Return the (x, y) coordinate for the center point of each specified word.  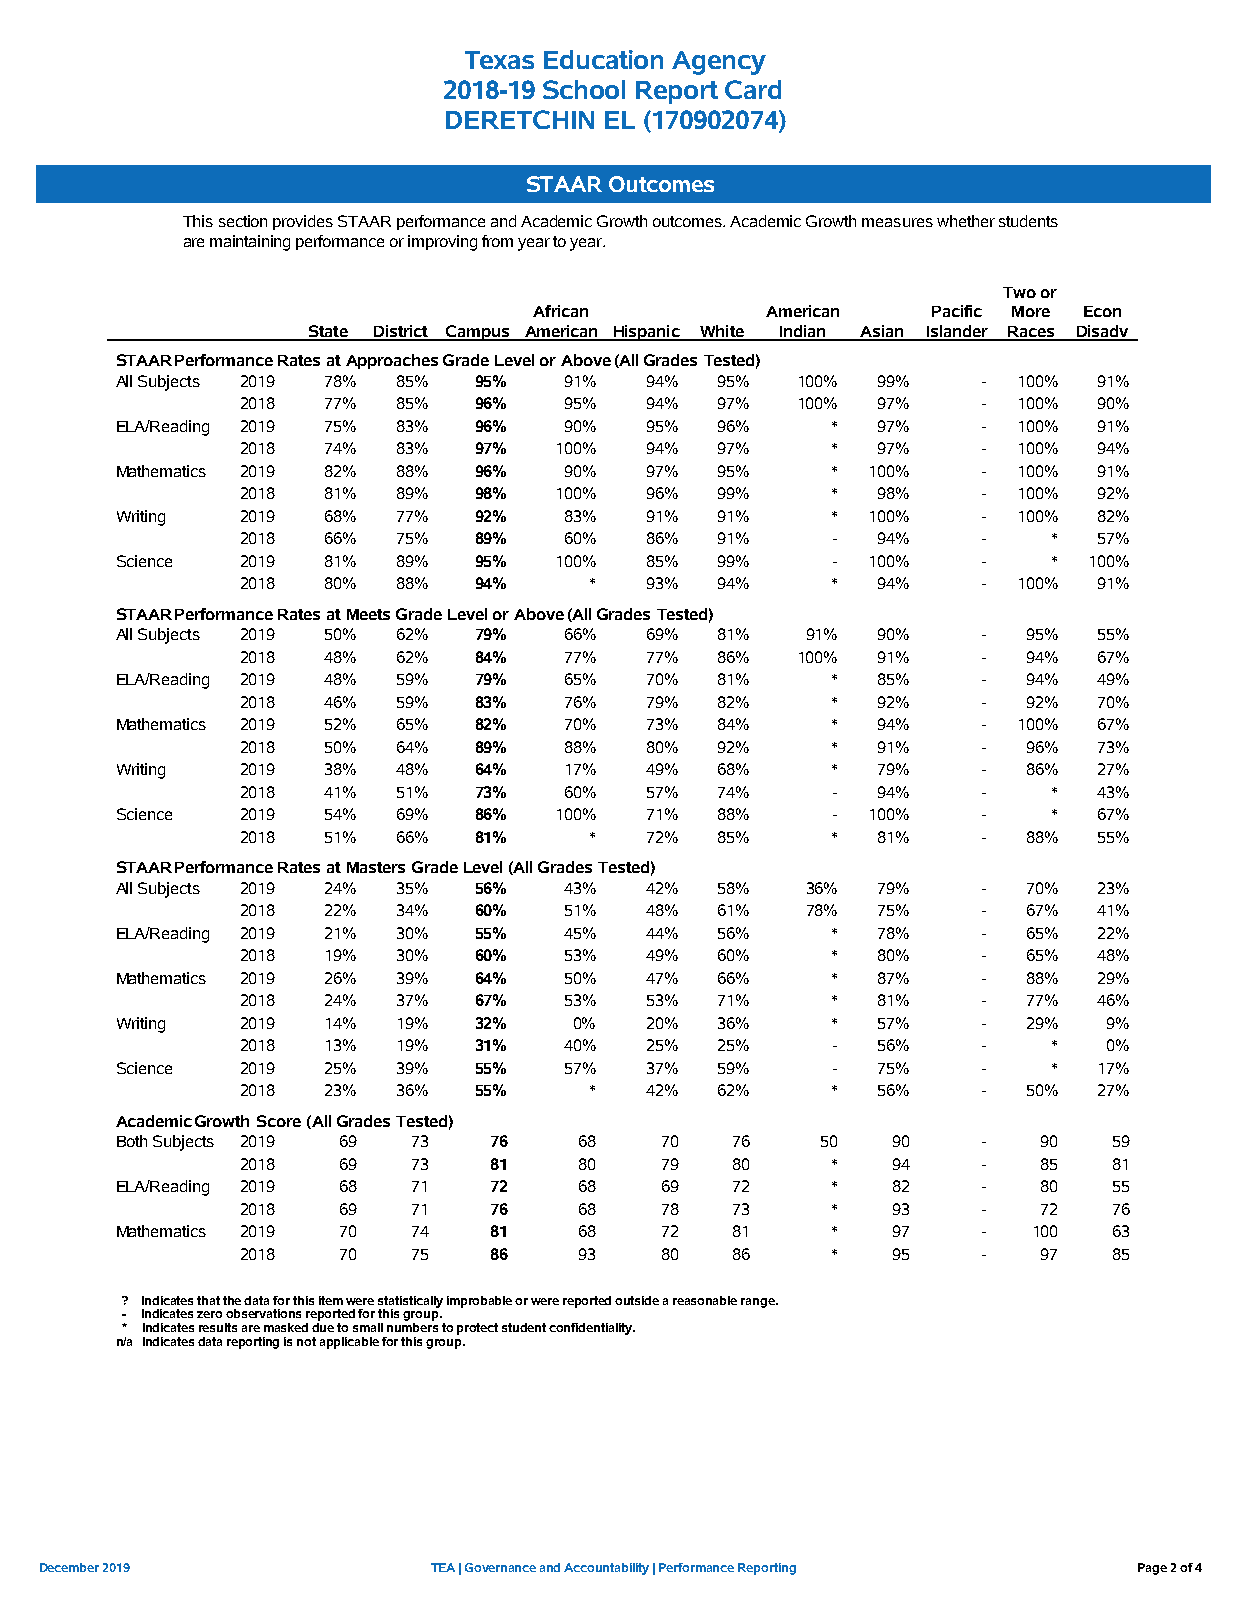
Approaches (392, 361)
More (1031, 311)
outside (637, 1300)
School (584, 89)
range (759, 1303)
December (69, 1567)
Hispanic (646, 333)
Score (279, 1121)
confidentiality (592, 1329)
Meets (368, 614)
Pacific (957, 311)
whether (966, 221)
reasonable (705, 1300)
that (208, 1300)
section (243, 221)
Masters (376, 867)
